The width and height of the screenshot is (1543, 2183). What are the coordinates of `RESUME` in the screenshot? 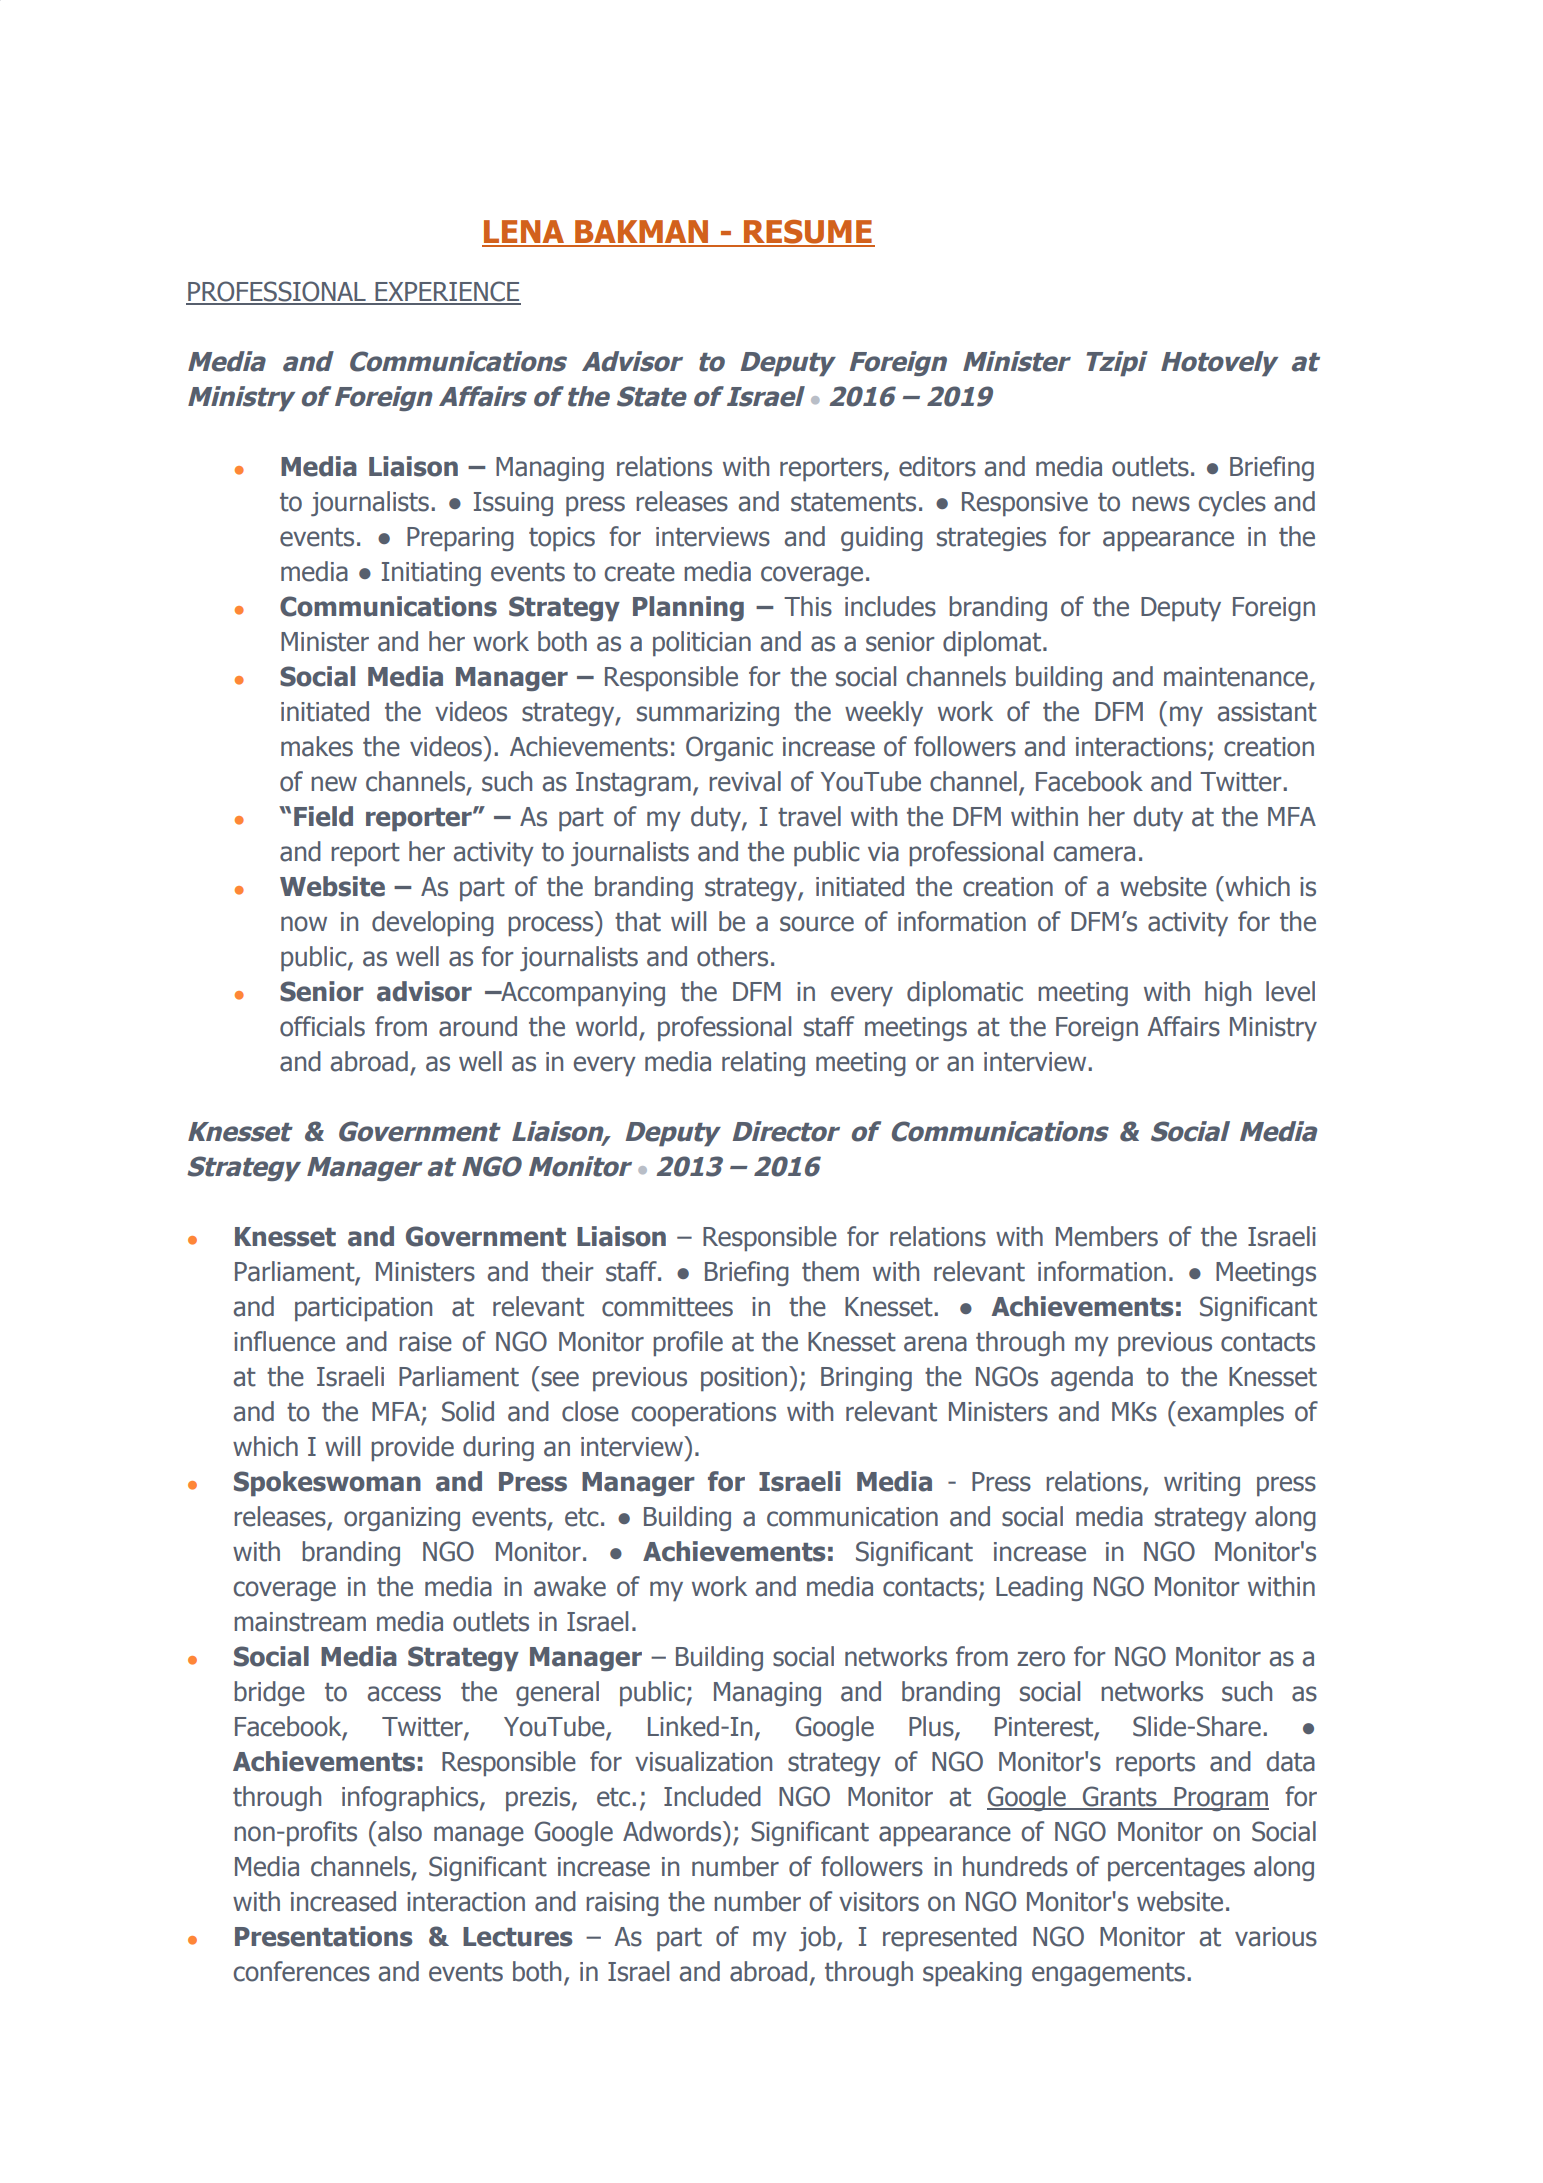 It's located at (808, 232).
